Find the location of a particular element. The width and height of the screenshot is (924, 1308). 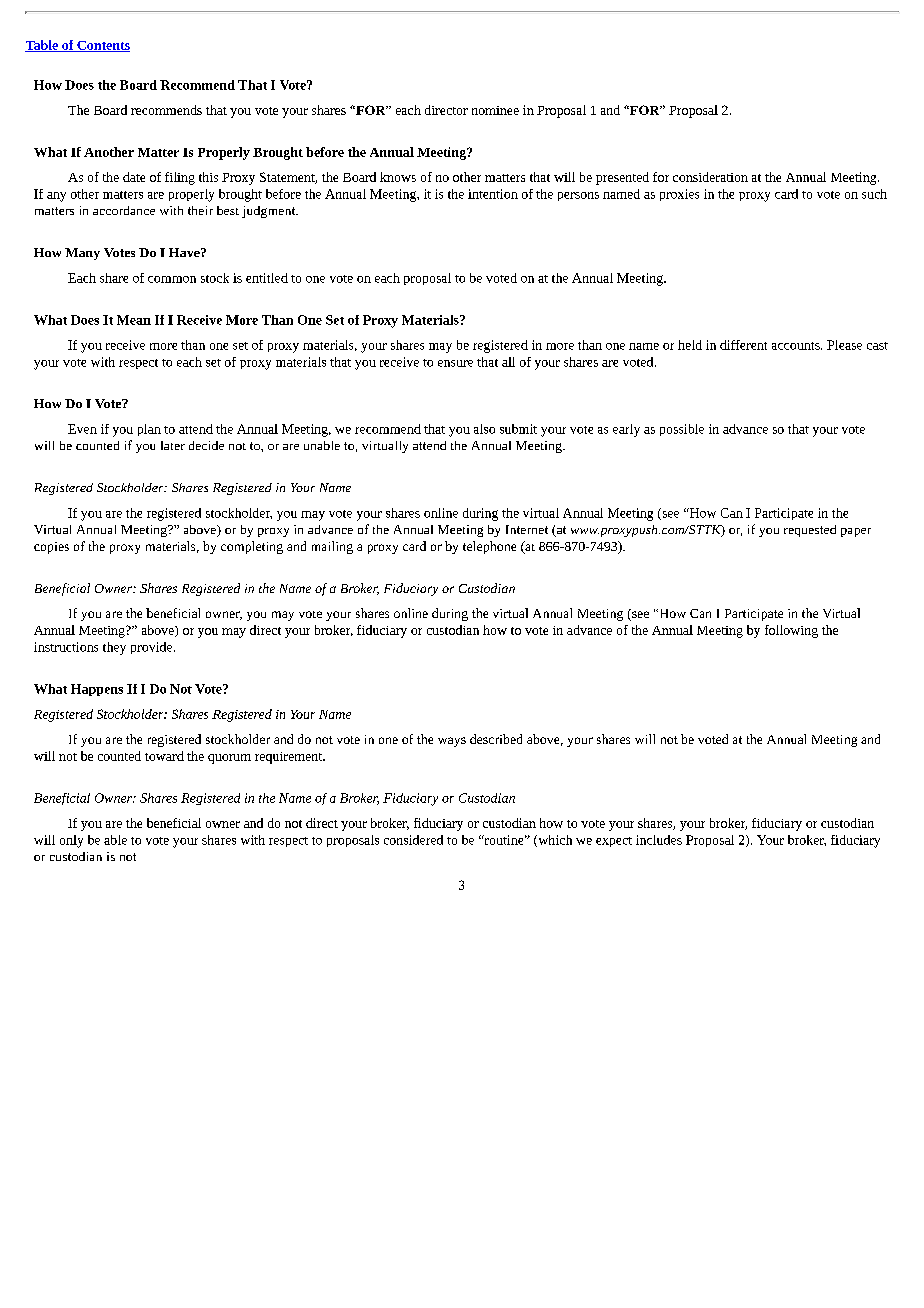

accordance is located at coordinates (124, 210).
